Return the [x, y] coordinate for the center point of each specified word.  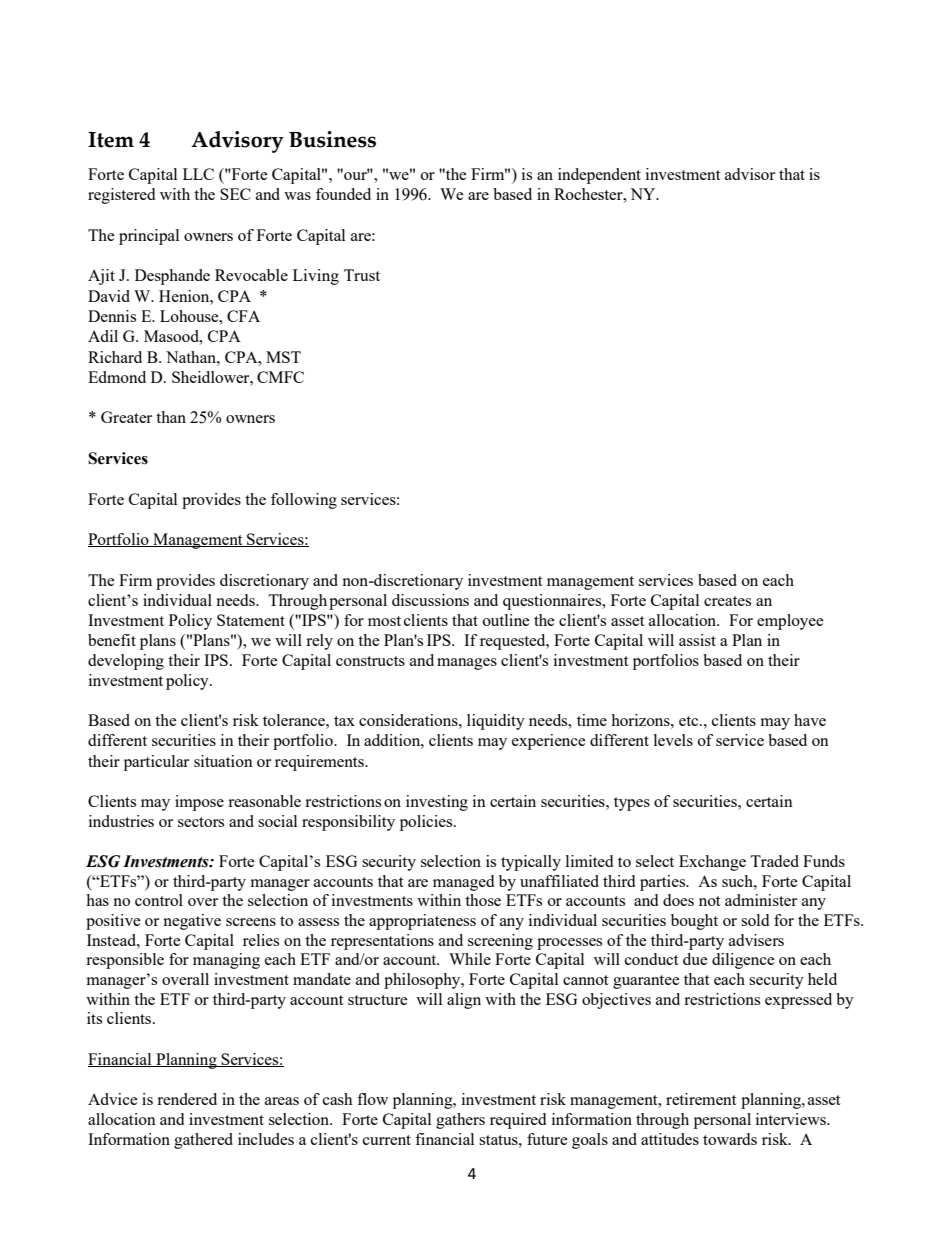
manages [467, 664]
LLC [198, 174]
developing [126, 662]
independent [599, 176]
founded [343, 194]
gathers [460, 1121]
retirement [701, 1099]
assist [697, 640]
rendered [187, 1099]
